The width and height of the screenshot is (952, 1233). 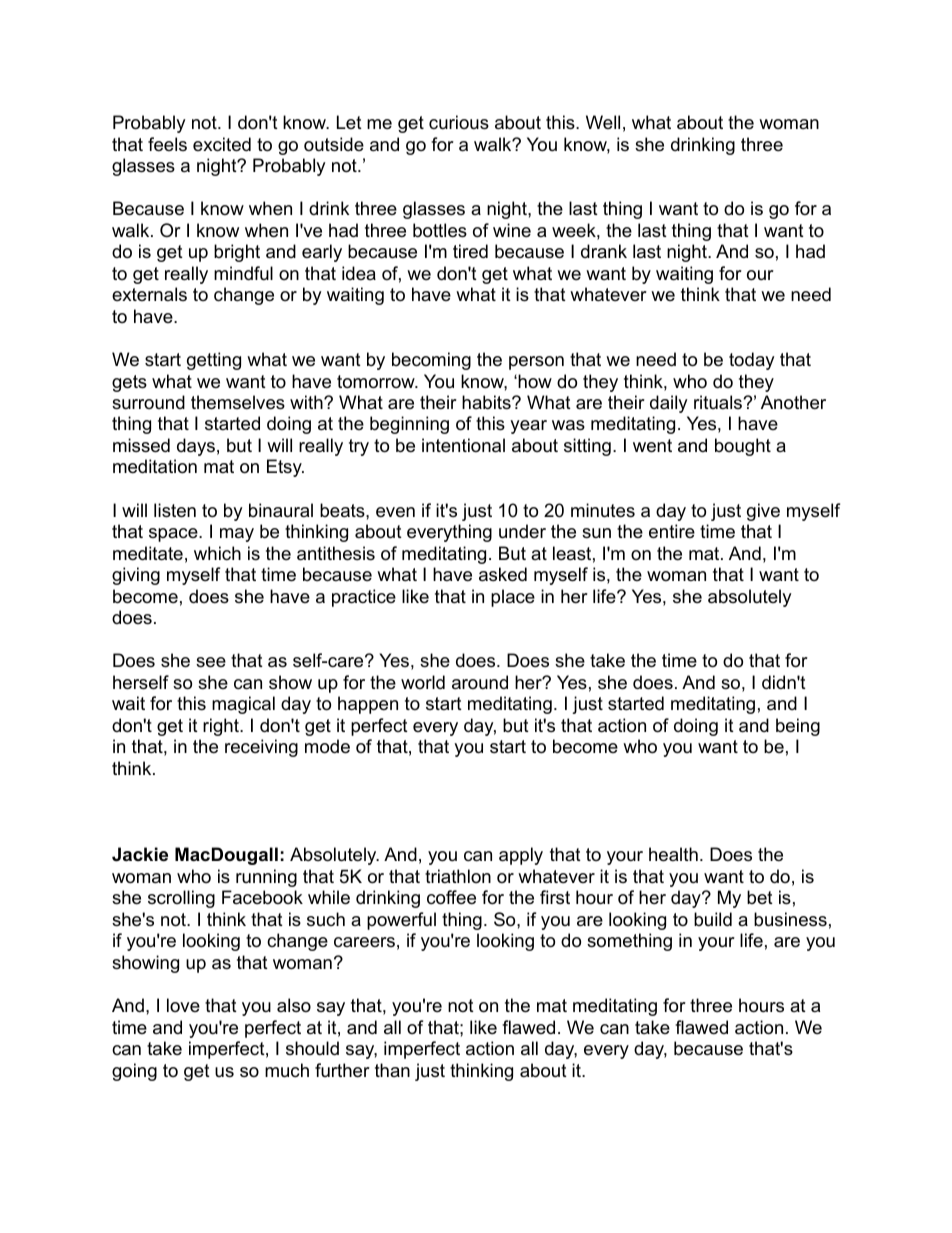 What do you see at coordinates (217, 553) in the screenshot?
I see `which` at bounding box center [217, 553].
